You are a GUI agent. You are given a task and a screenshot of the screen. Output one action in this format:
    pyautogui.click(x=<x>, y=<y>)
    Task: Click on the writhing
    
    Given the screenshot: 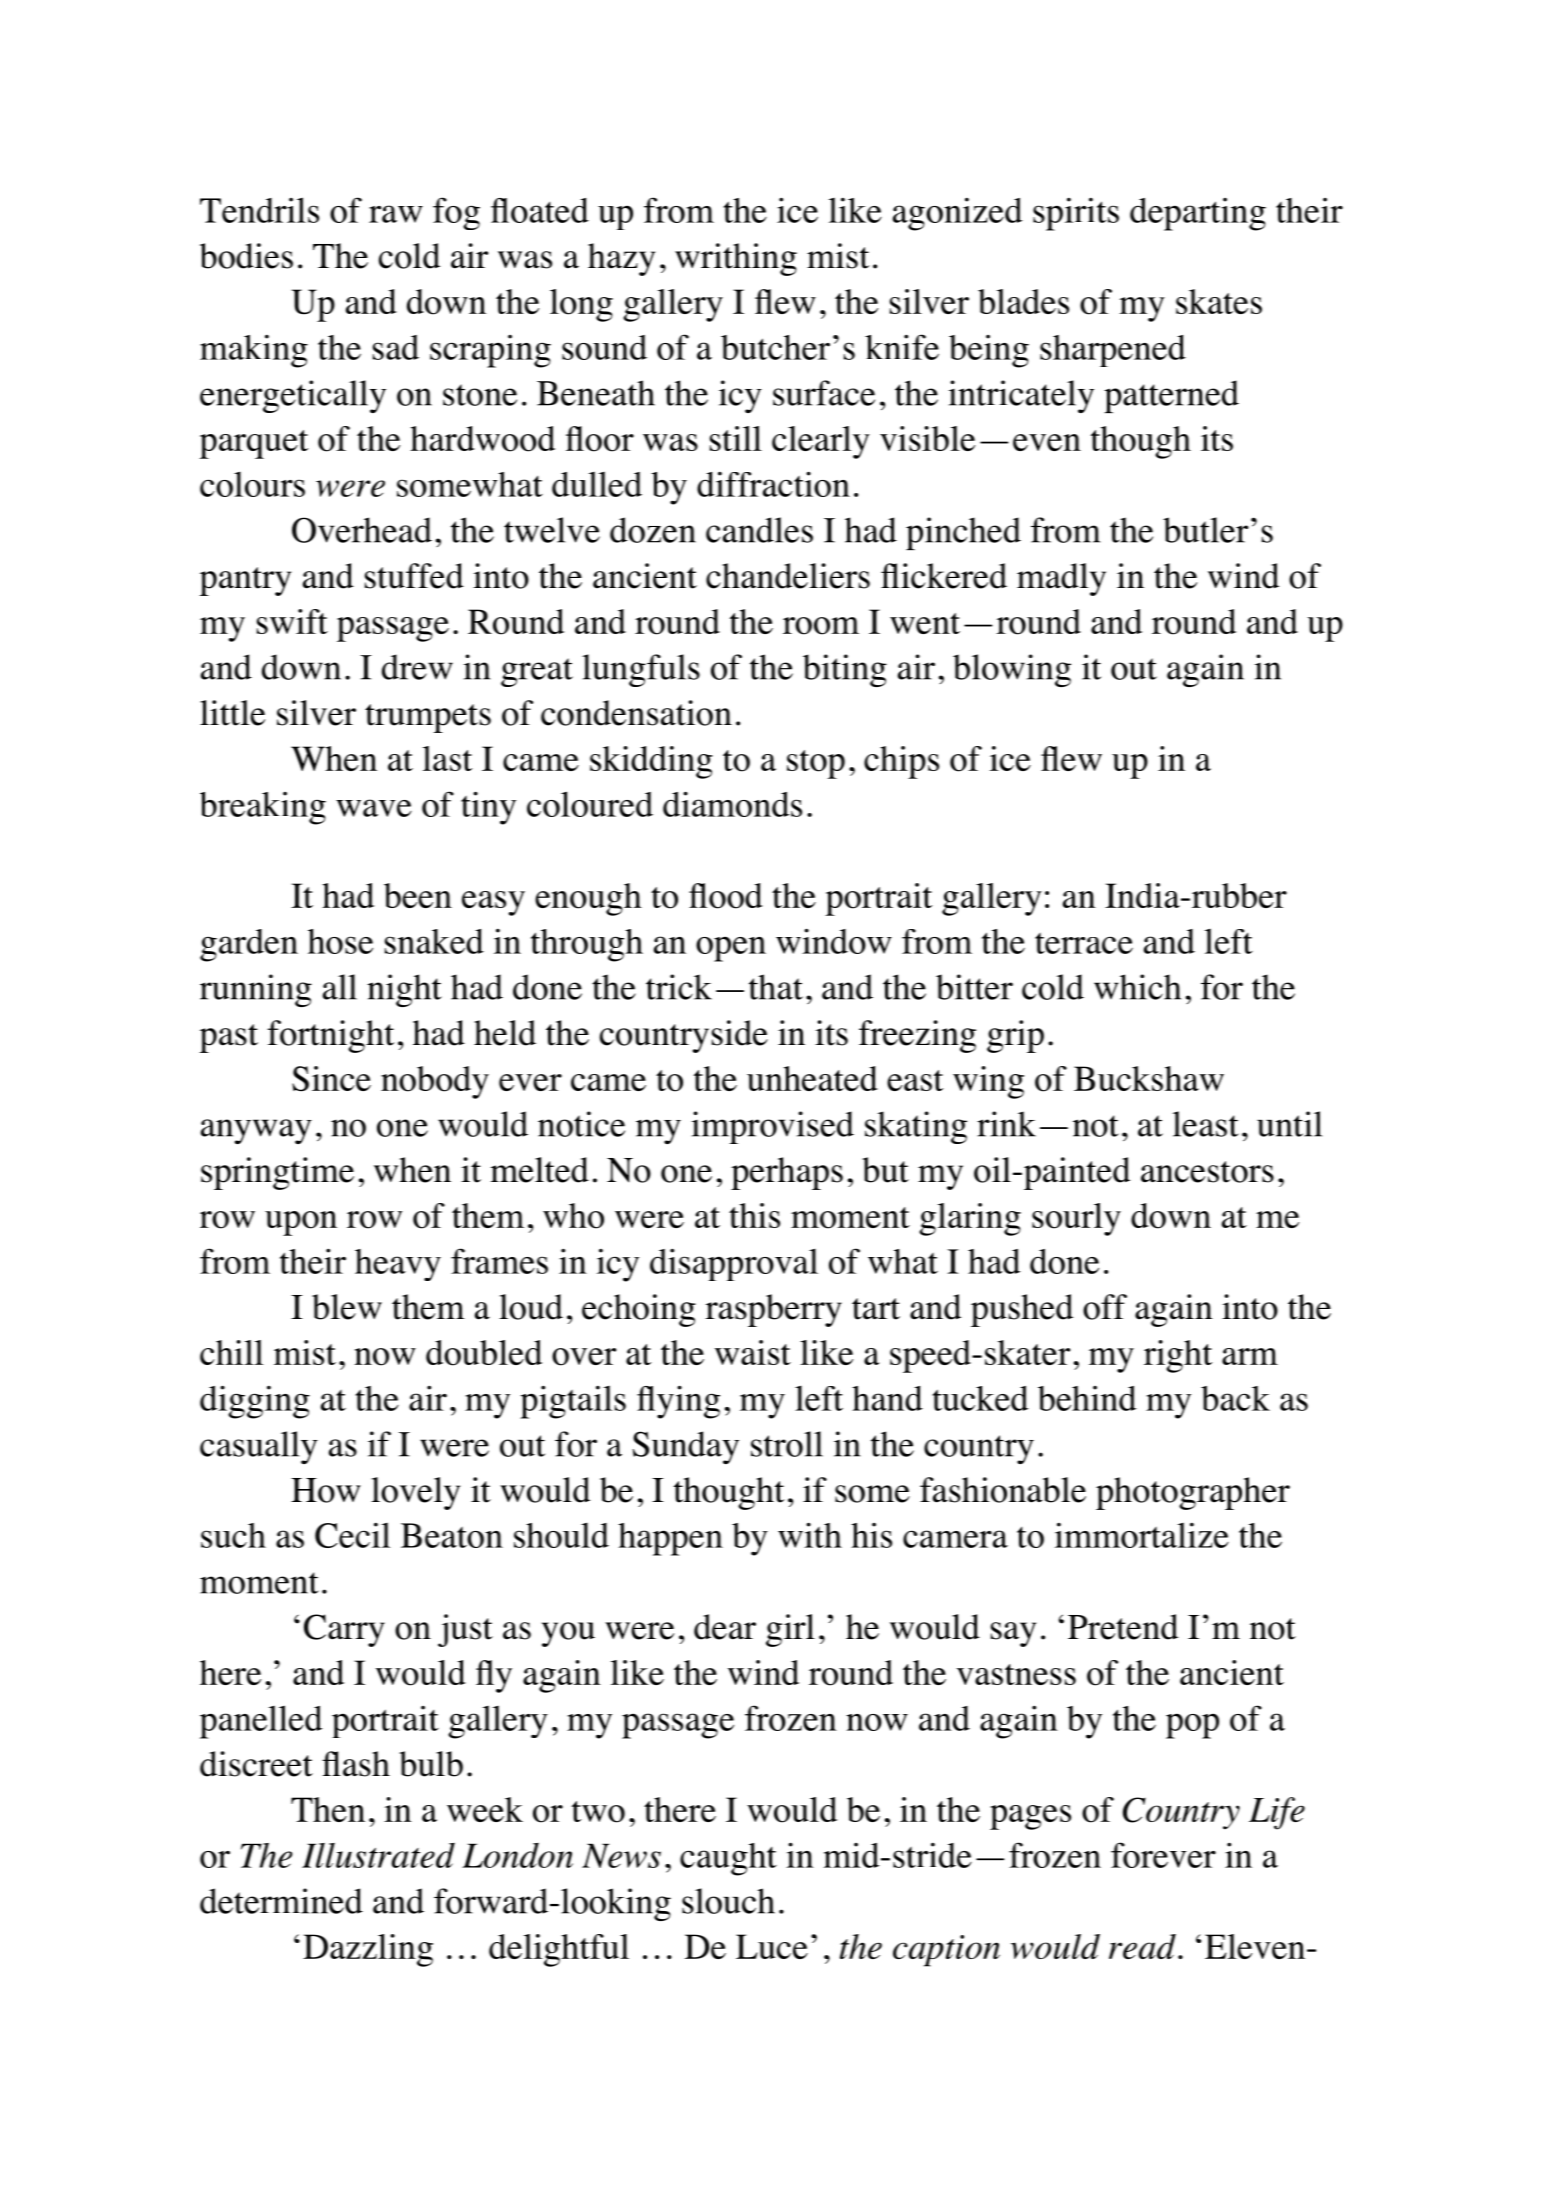 What is the action you would take?
    pyautogui.click(x=736, y=259)
